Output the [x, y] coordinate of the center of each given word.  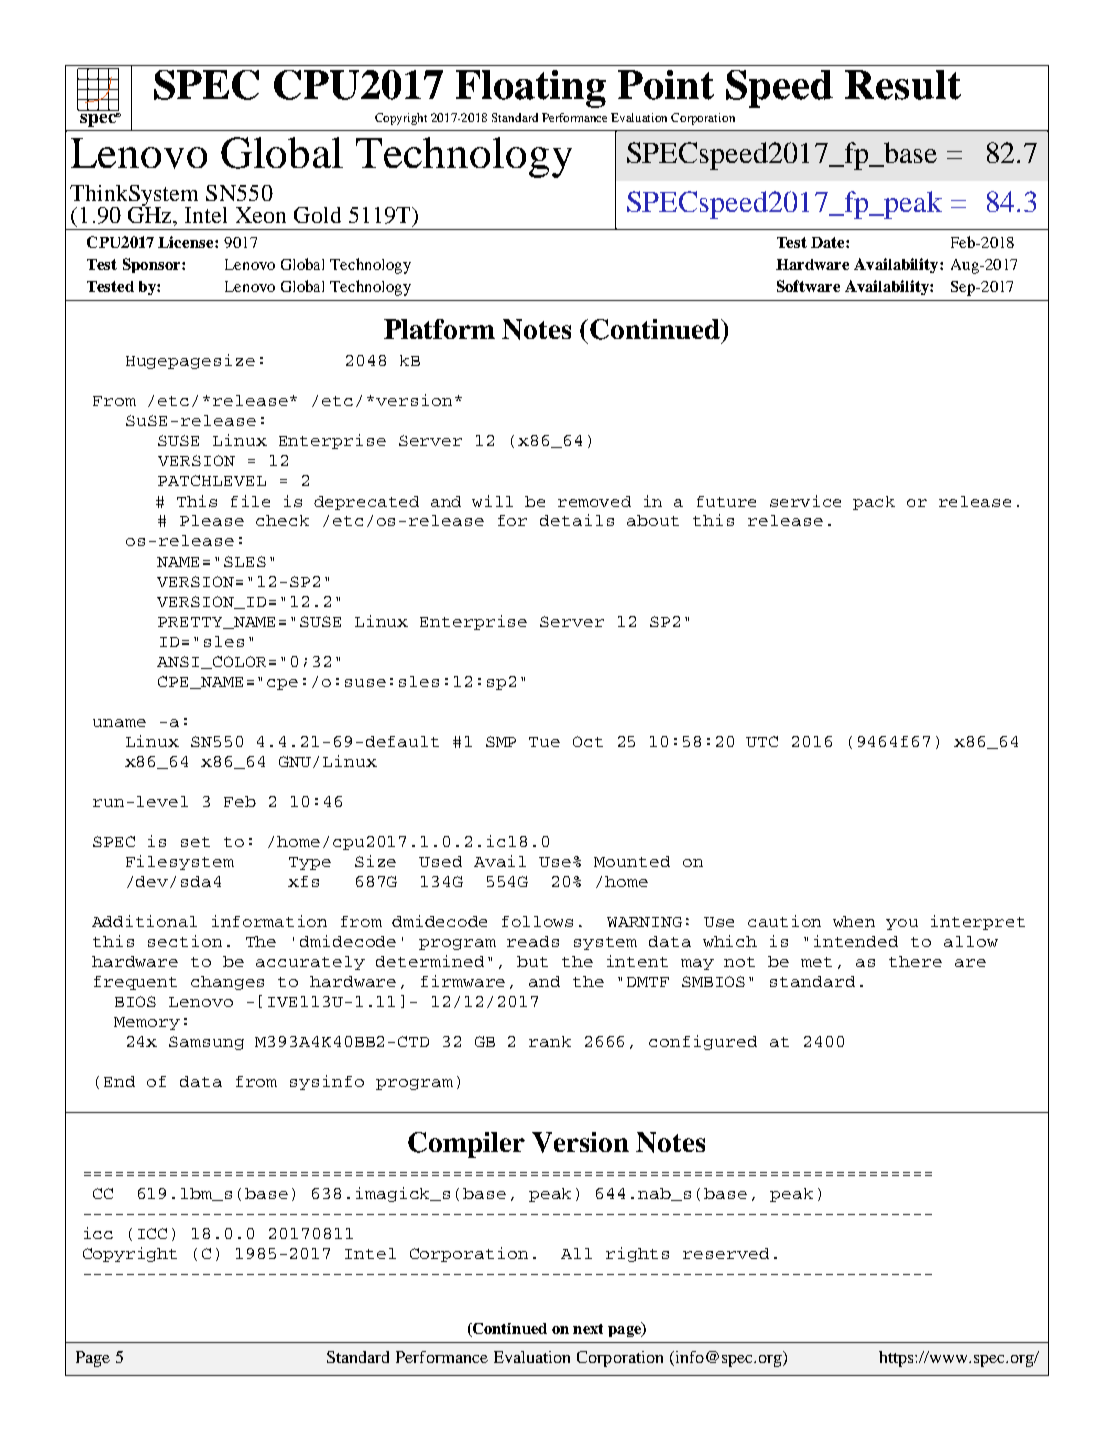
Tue [544, 742]
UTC [762, 741]
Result [903, 85]
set [195, 842]
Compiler [466, 1145]
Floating [531, 89]
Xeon [261, 215]
